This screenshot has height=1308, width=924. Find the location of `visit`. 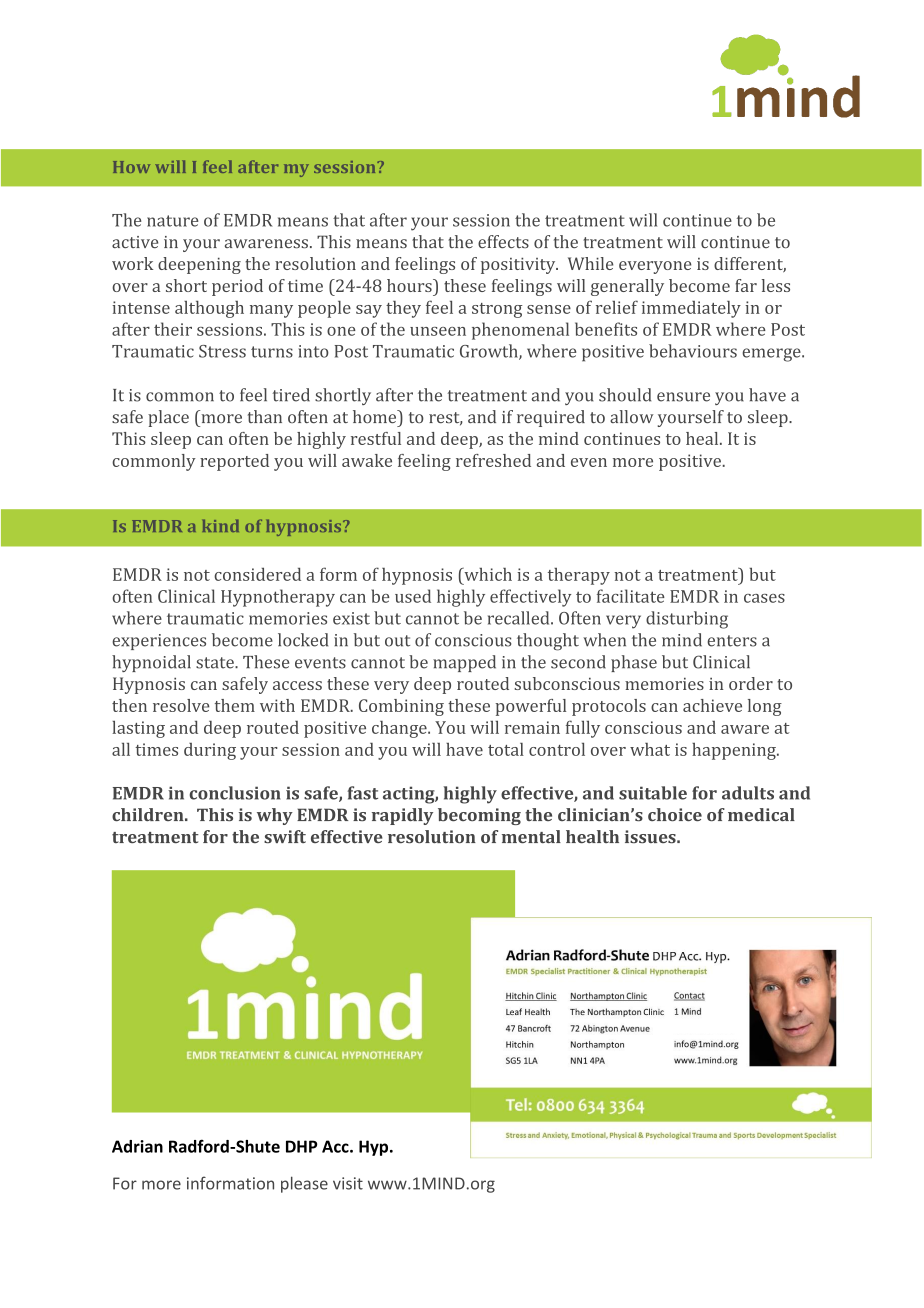

visit is located at coordinates (348, 1183).
